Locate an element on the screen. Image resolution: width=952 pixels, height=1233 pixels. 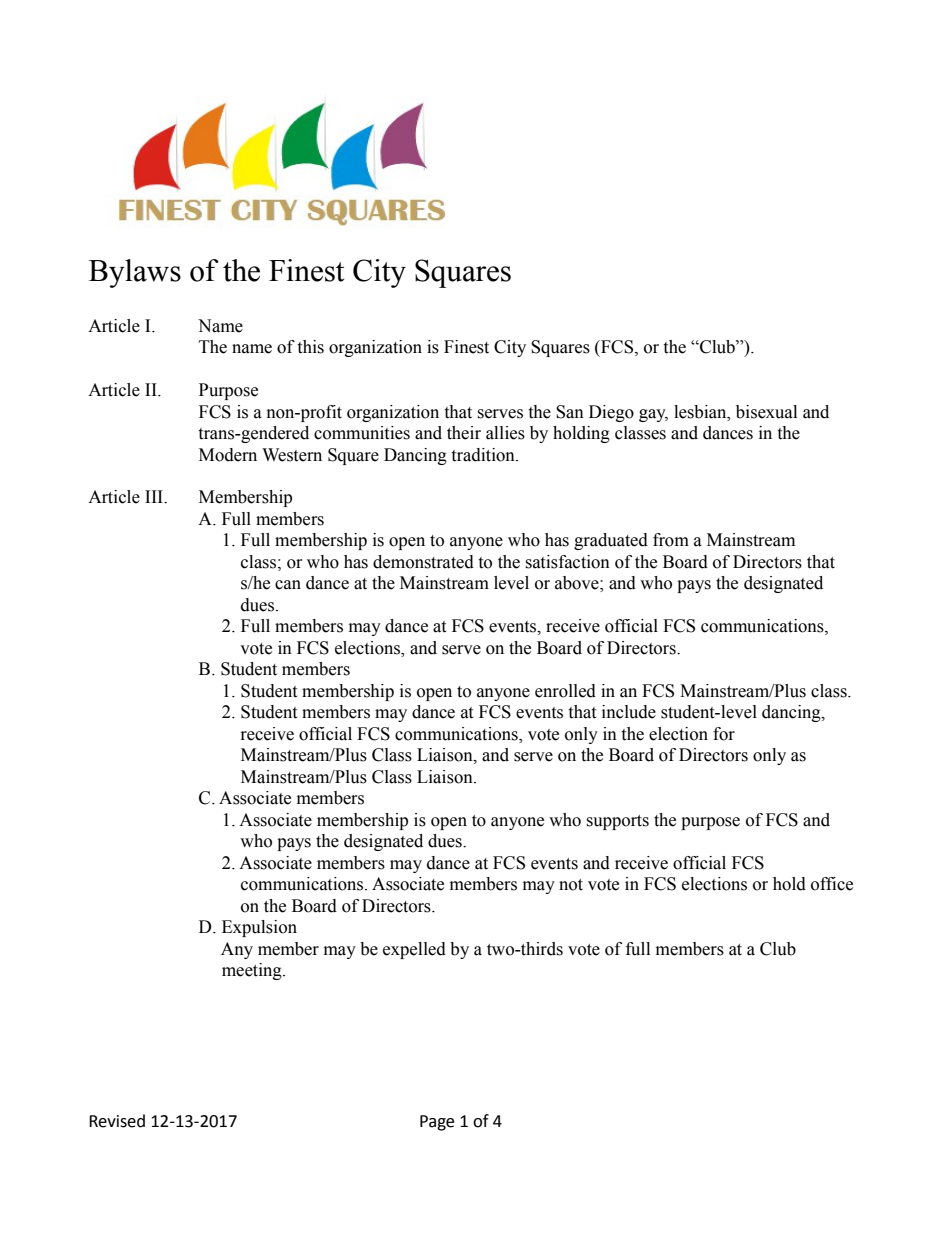
Bylaws is located at coordinates (135, 273).
